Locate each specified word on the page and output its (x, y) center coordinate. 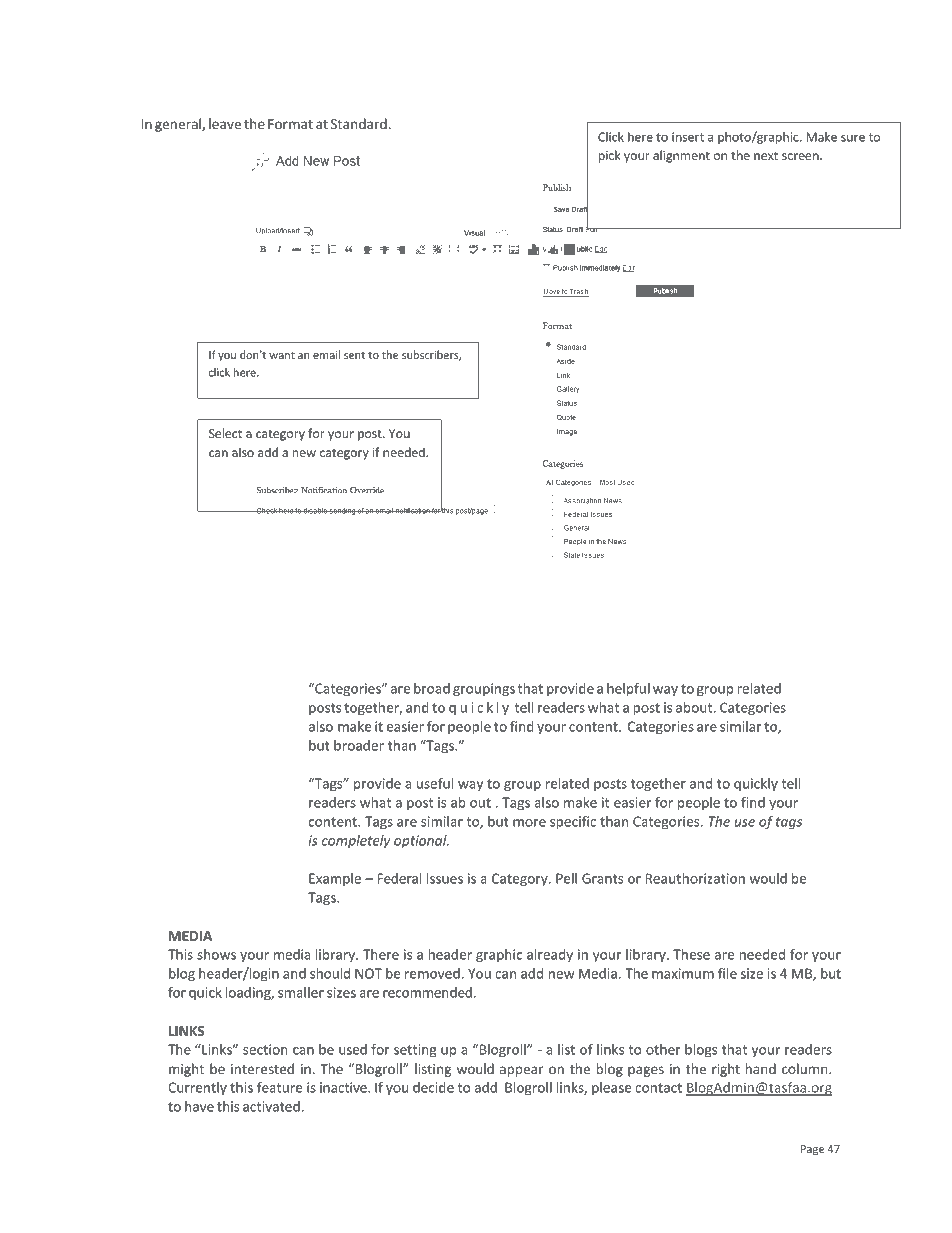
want (282, 355)
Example (335, 879)
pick (609, 156)
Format (290, 124)
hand (760, 1068)
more (529, 823)
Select (225, 433)
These (691, 954)
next (766, 156)
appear (522, 1071)
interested (262, 1068)
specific (573, 823)
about (695, 707)
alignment (681, 156)
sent (354, 355)
